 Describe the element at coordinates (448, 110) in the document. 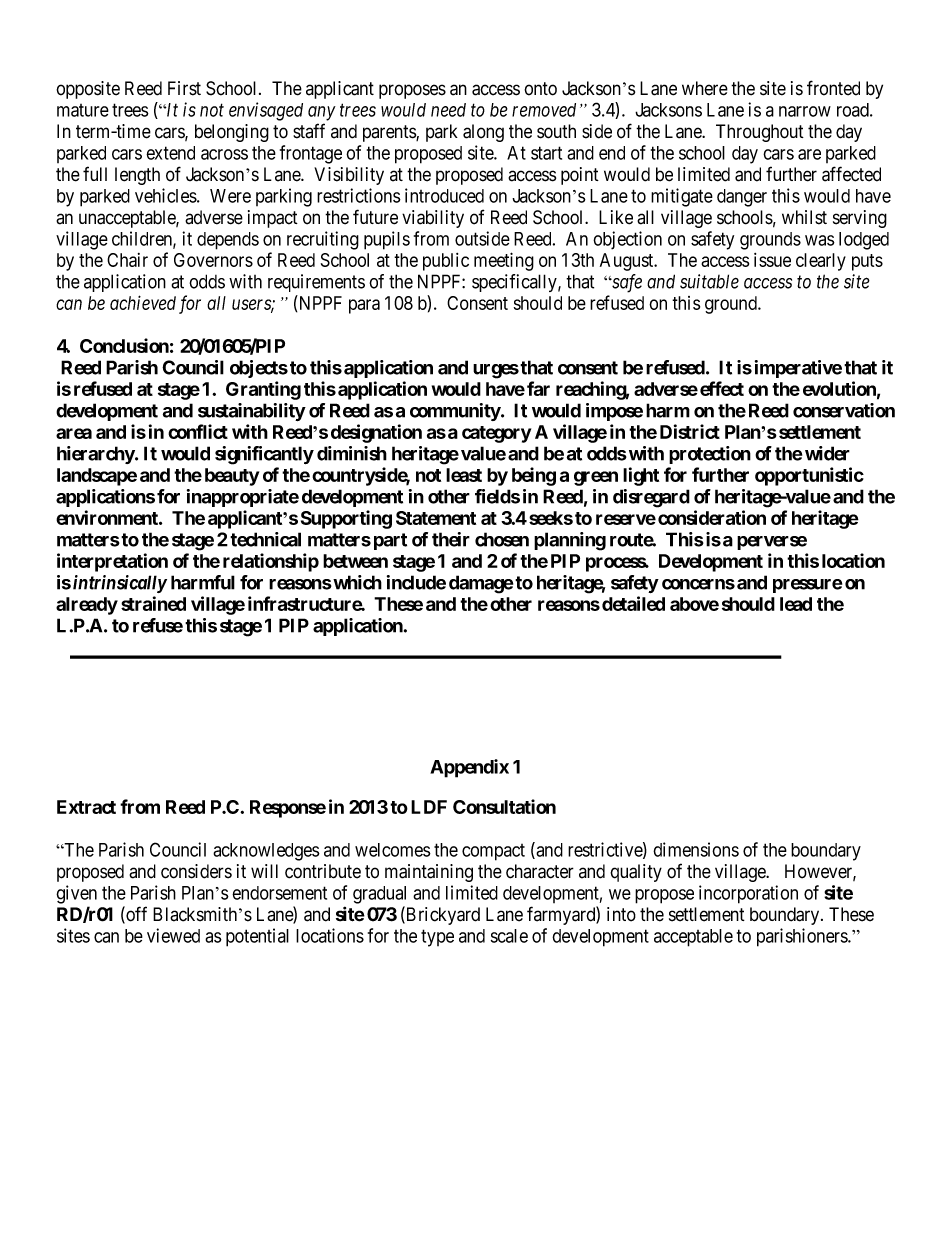

I see `need` at that location.
